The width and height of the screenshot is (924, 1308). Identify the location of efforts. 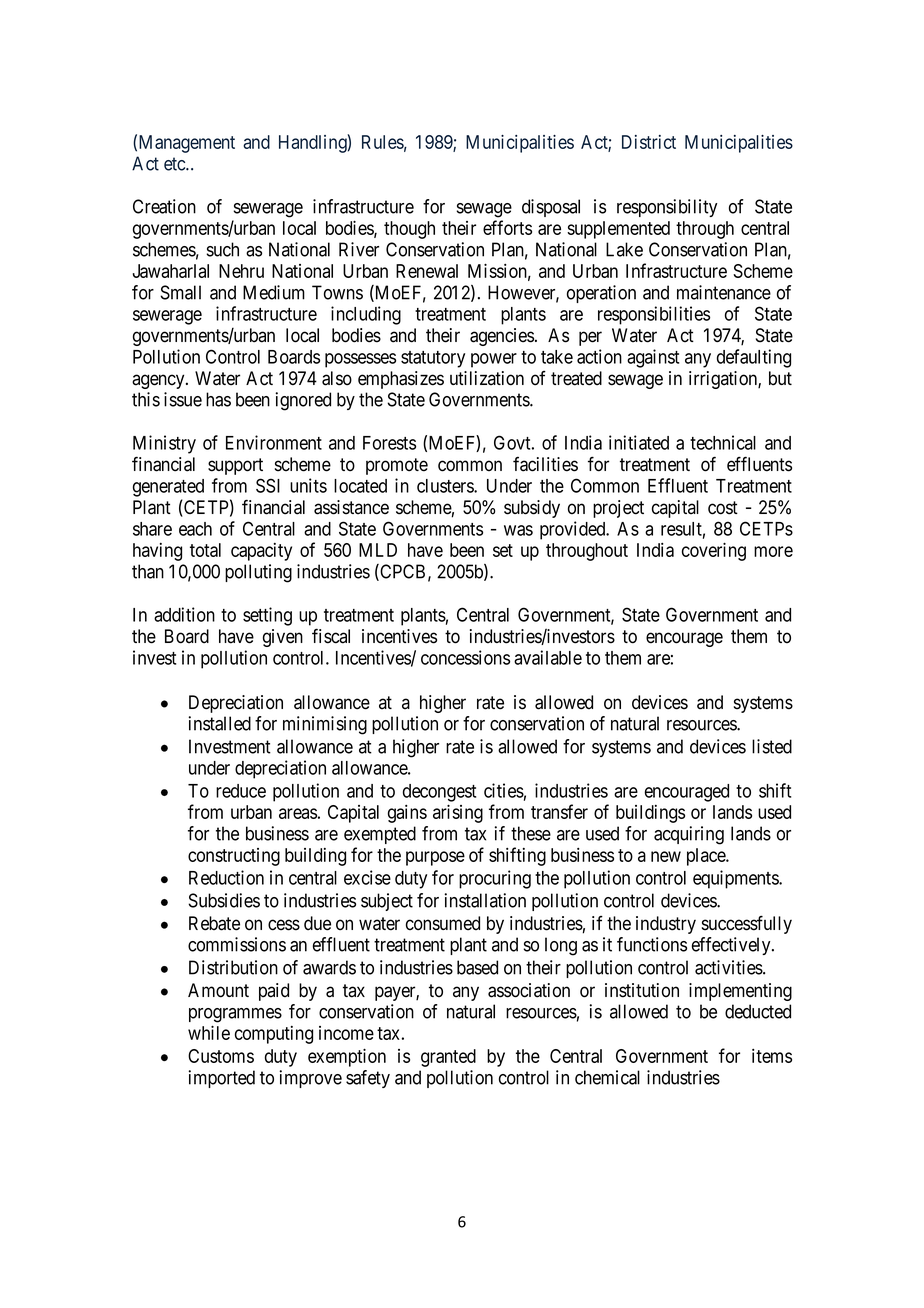
(507, 227).
